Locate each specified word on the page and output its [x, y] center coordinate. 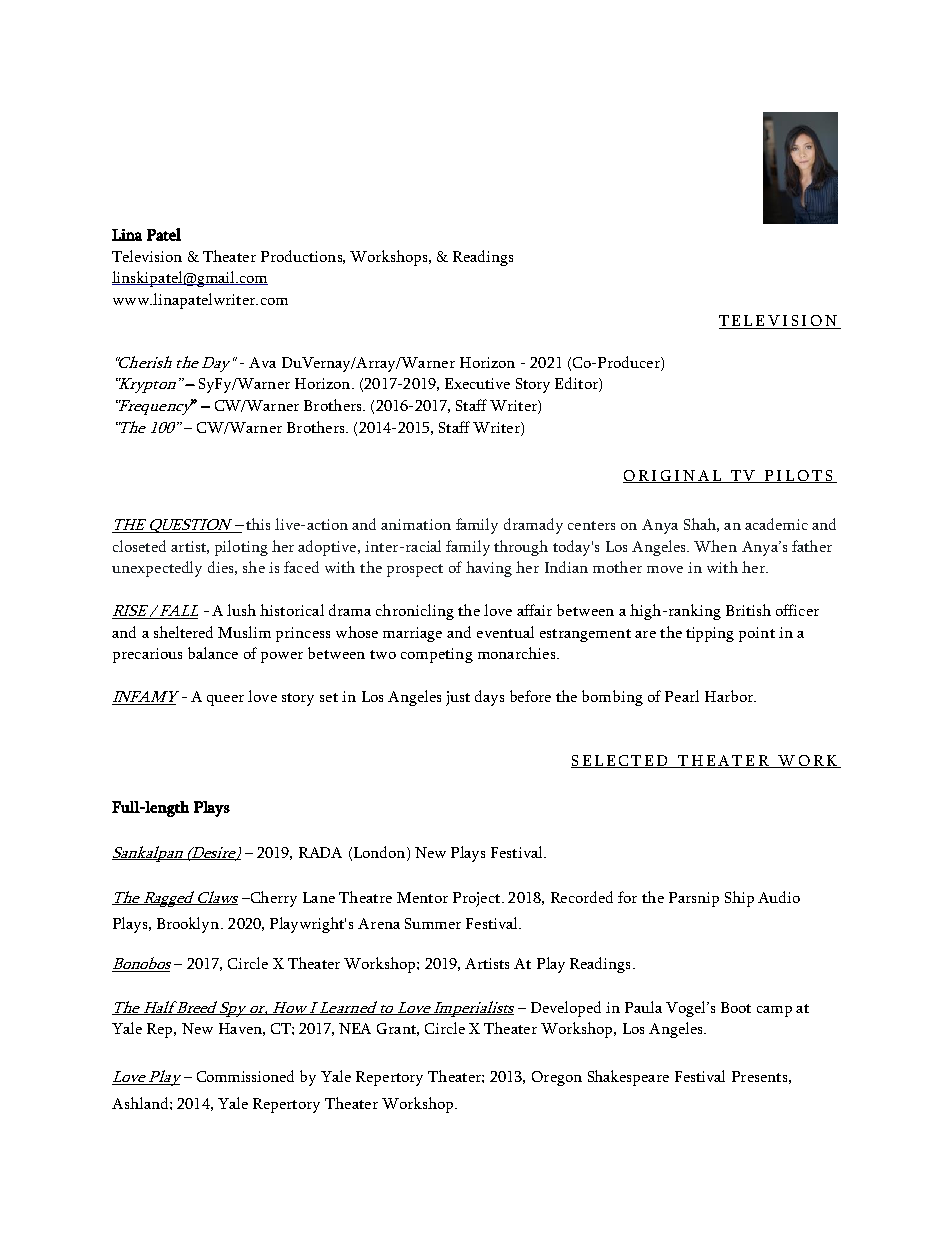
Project [478, 899]
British [748, 610]
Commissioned [245, 1076]
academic [776, 524]
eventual [505, 632]
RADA [320, 852]
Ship [739, 899]
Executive [477, 383]
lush [241, 610]
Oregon [557, 1078]
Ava [262, 362]
